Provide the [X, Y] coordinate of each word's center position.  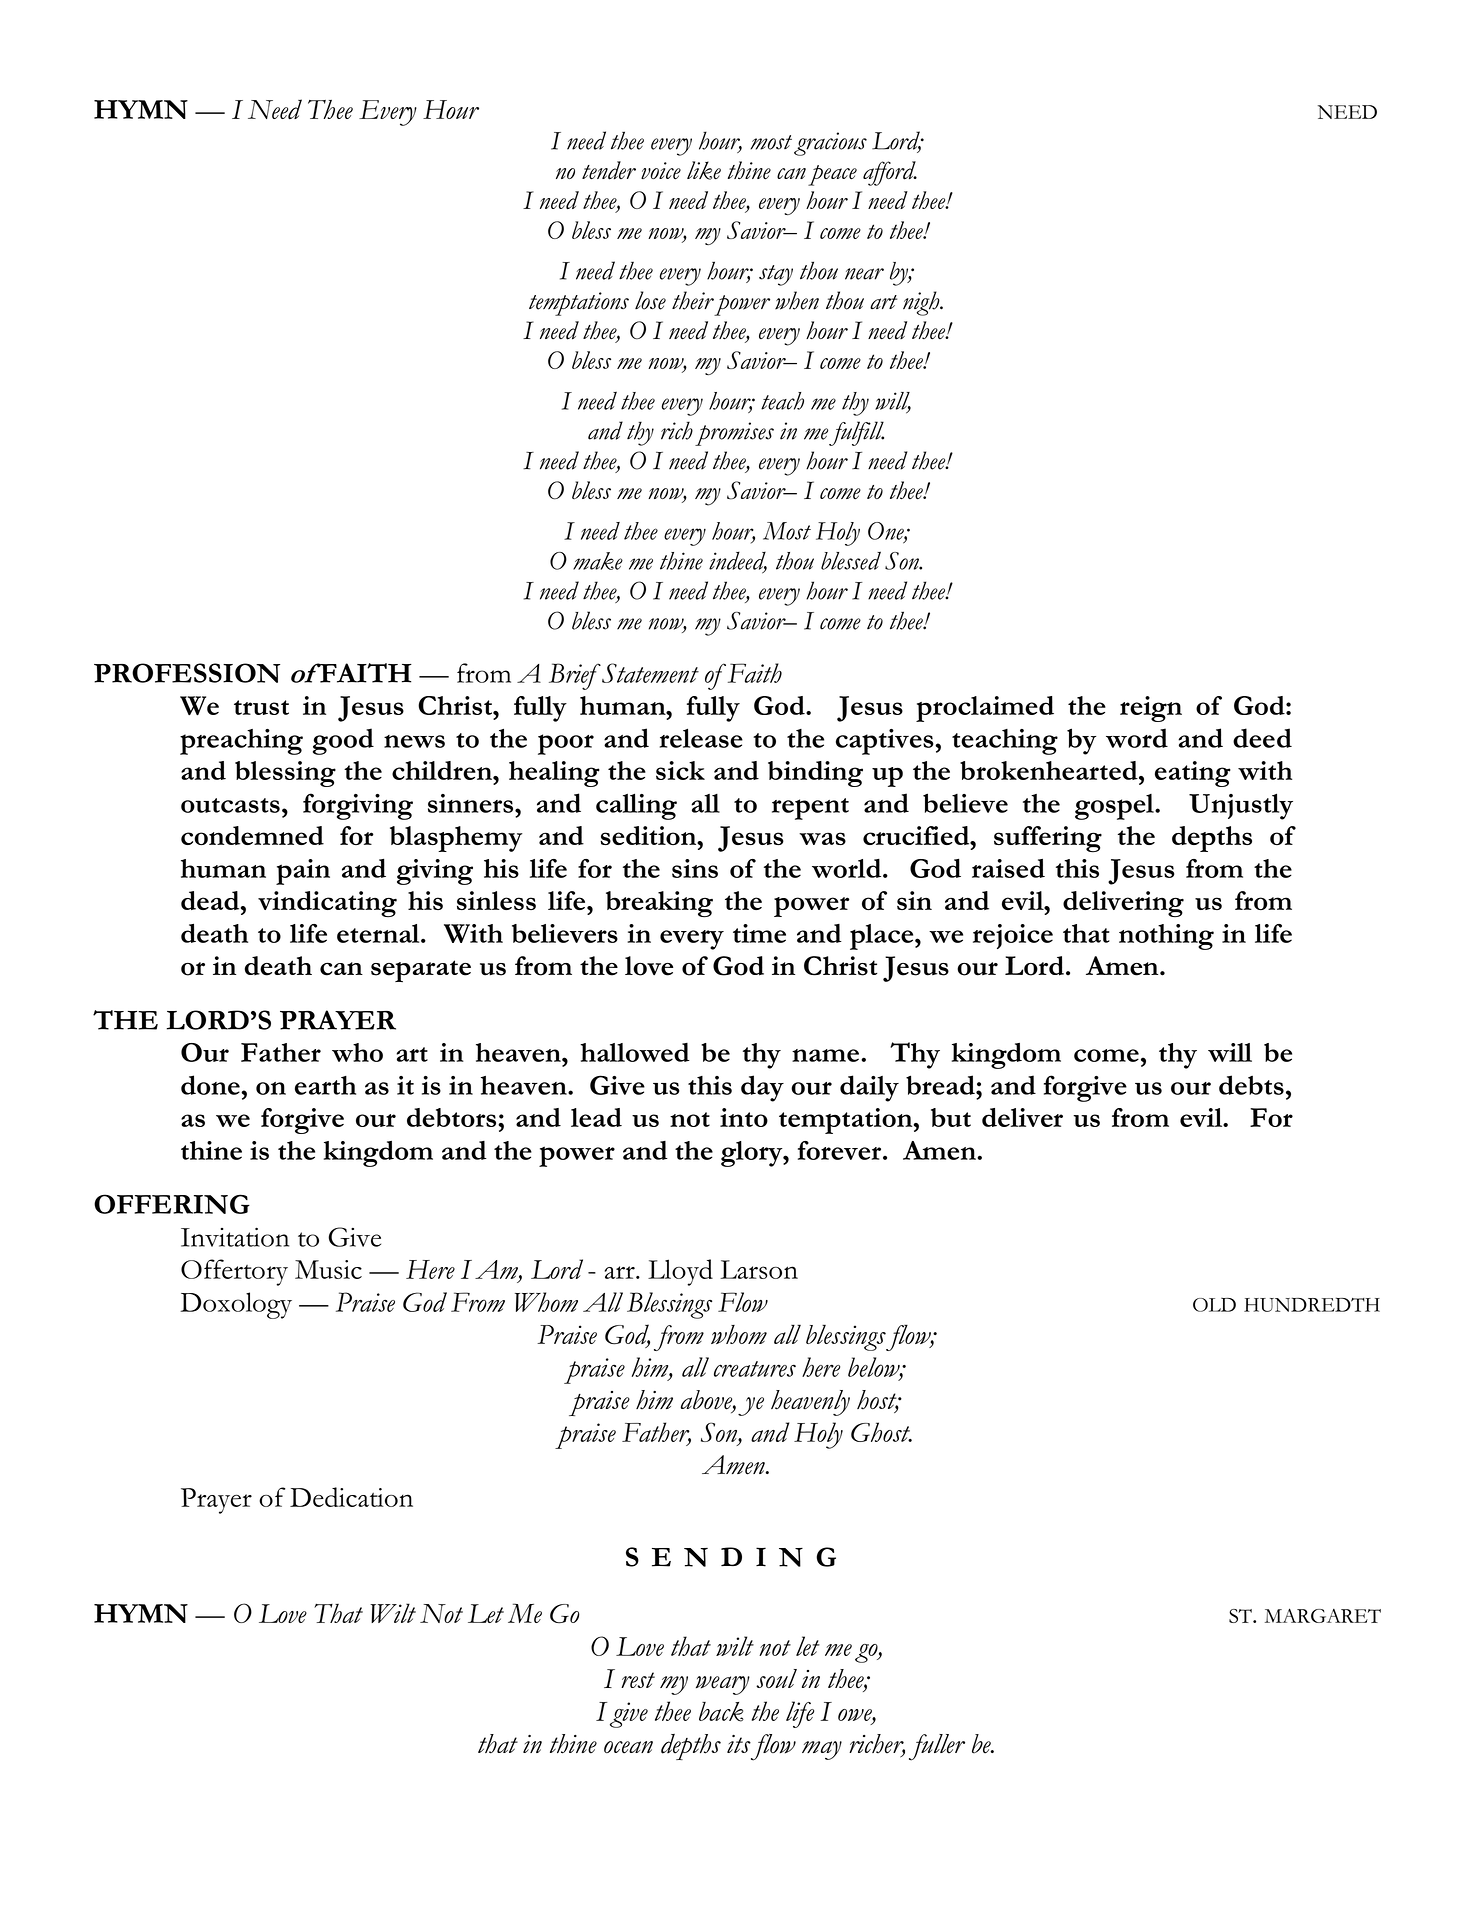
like [704, 170]
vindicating [327, 904]
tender [609, 170]
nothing [1166, 937]
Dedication [351, 1497]
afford [890, 173]
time [759, 933]
